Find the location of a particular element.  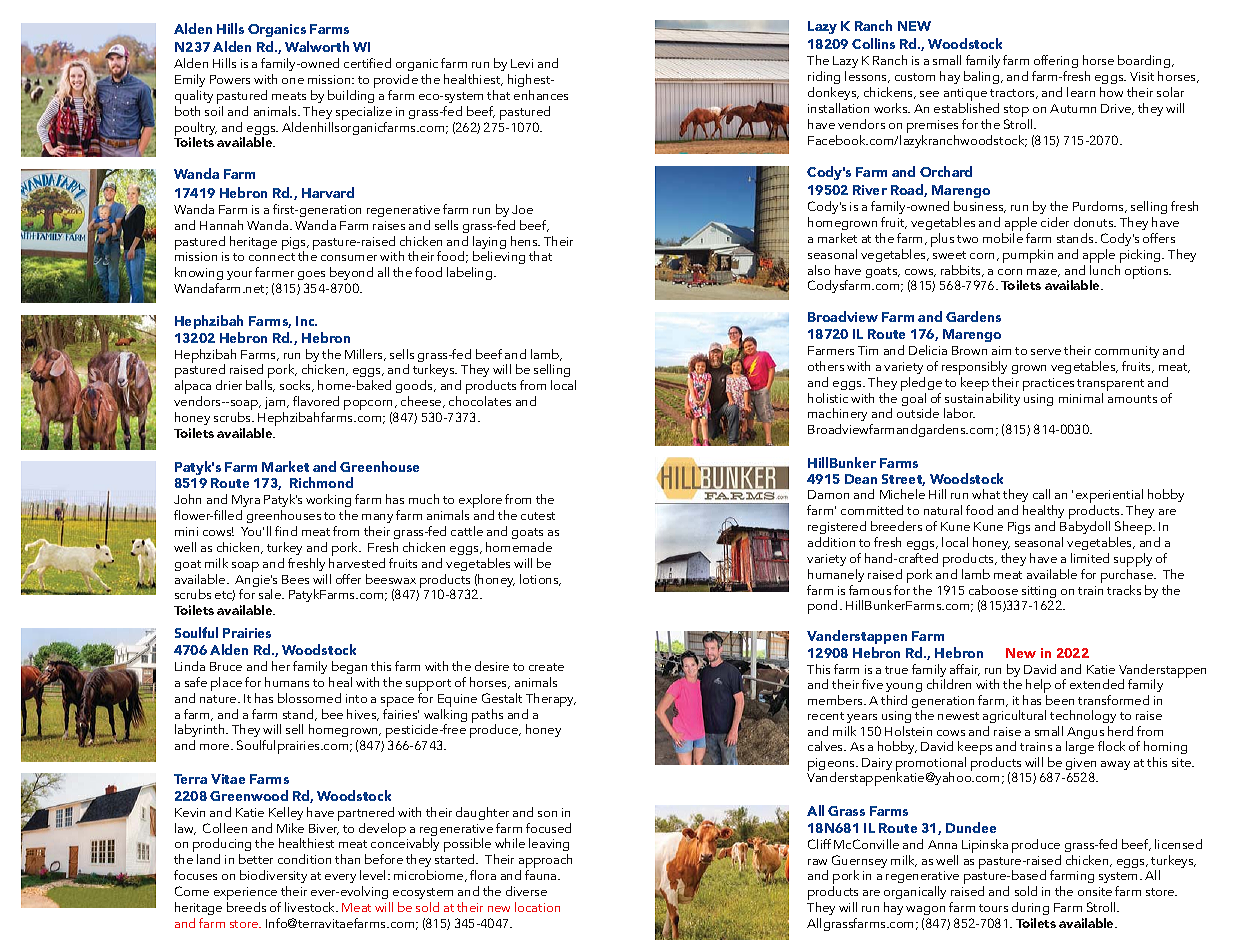

fauna is located at coordinates (542, 875).
